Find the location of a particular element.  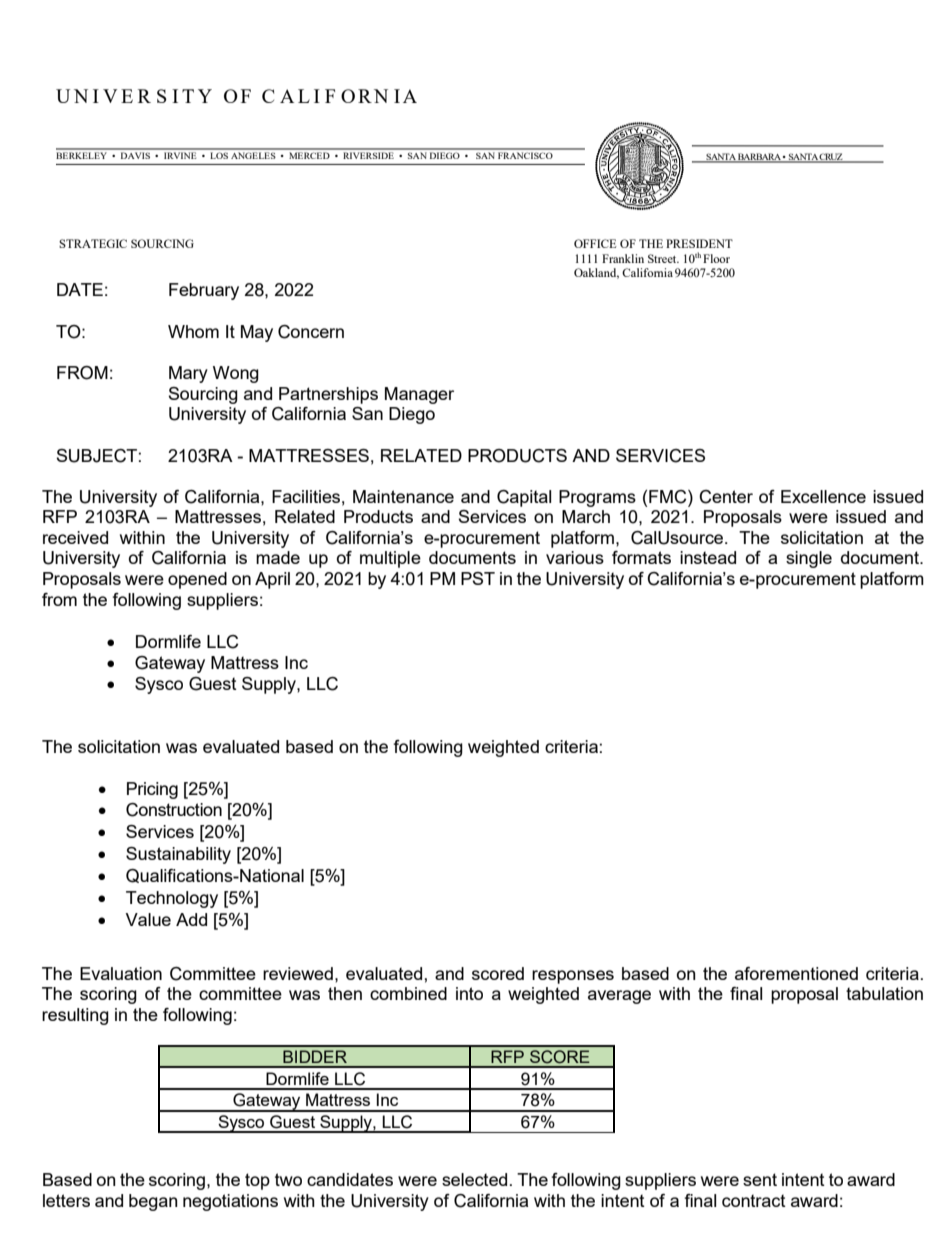

single is located at coordinates (809, 559).
